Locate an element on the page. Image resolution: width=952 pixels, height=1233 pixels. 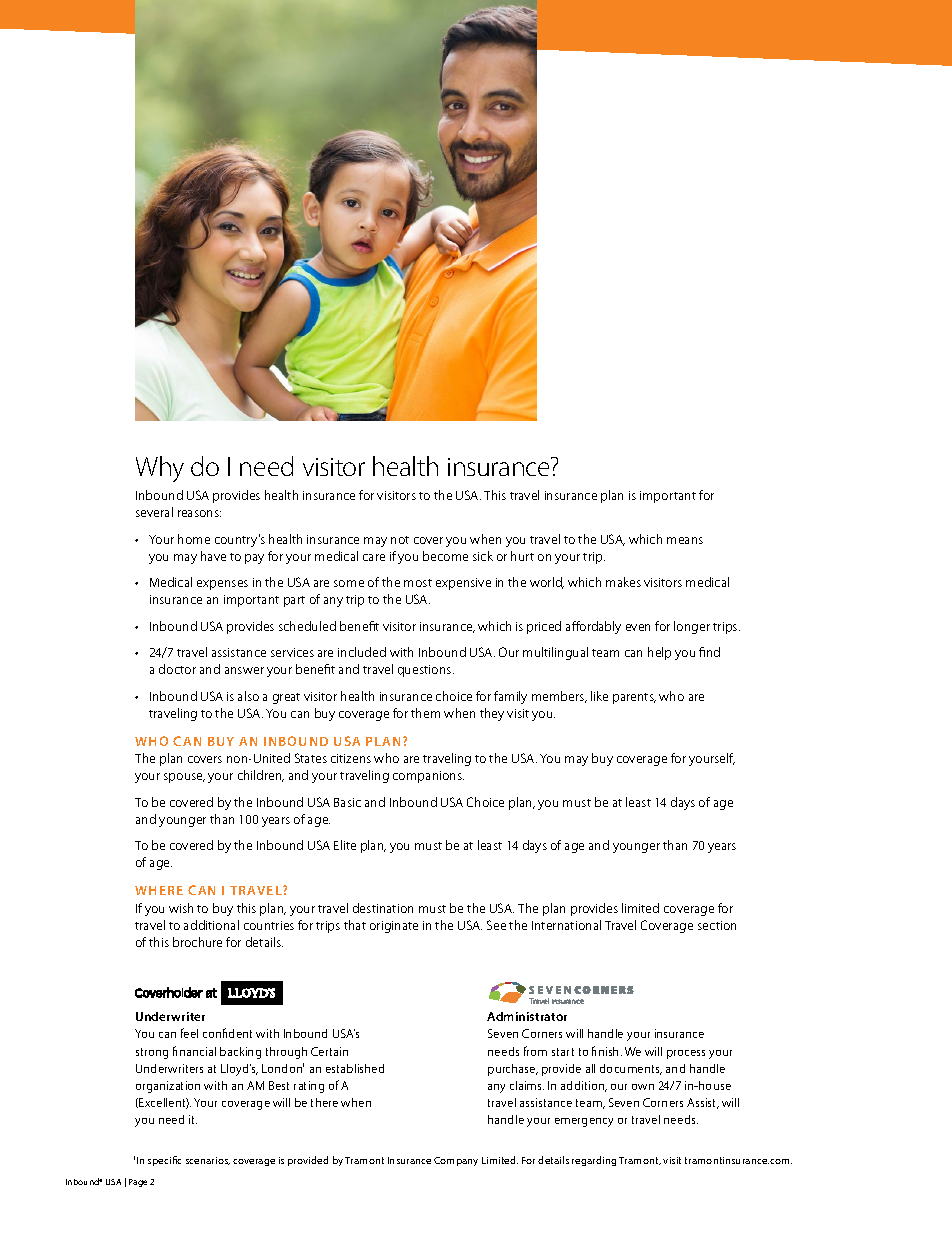
not is located at coordinates (400, 540).
